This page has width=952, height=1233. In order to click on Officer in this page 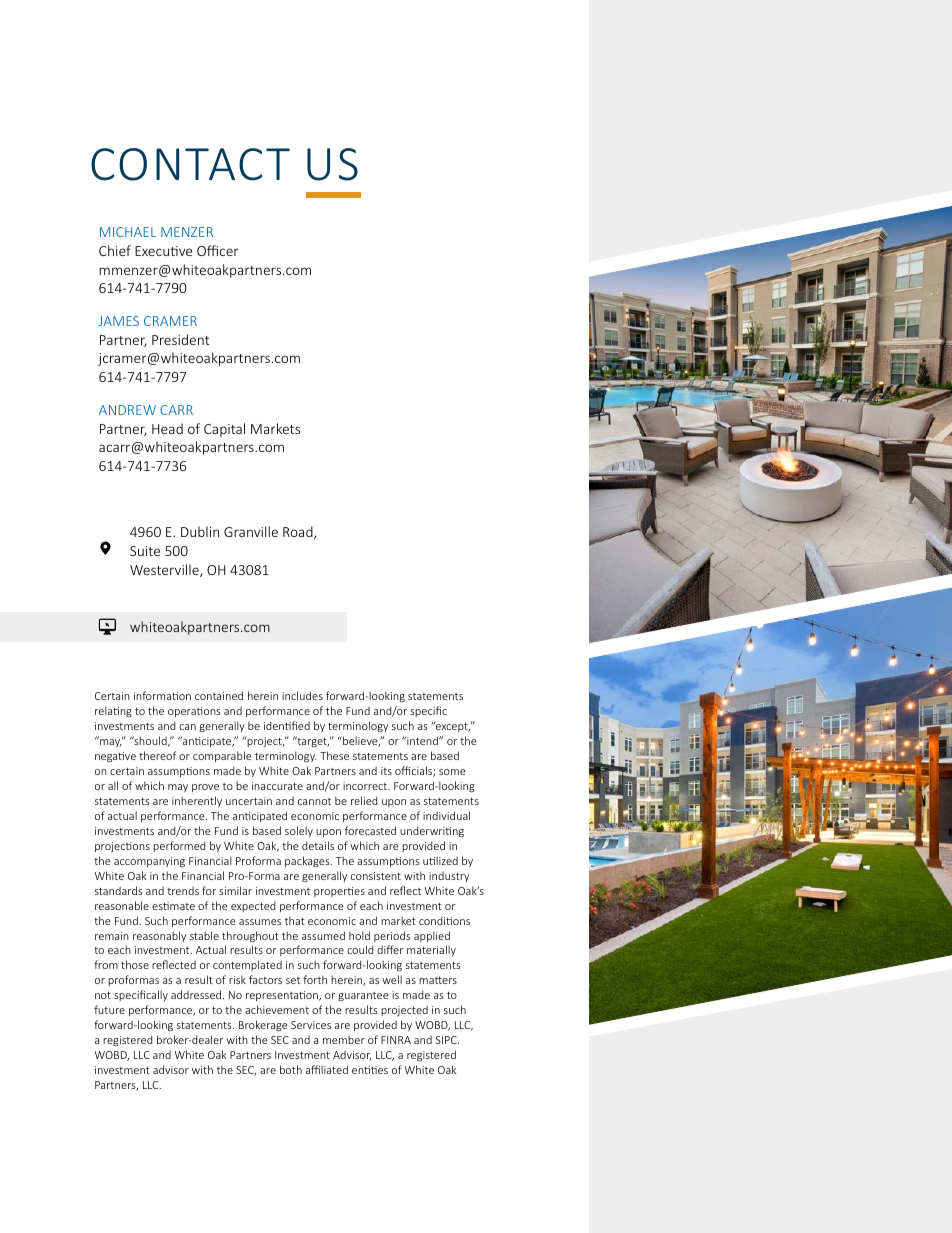, I will do `click(218, 250)`.
